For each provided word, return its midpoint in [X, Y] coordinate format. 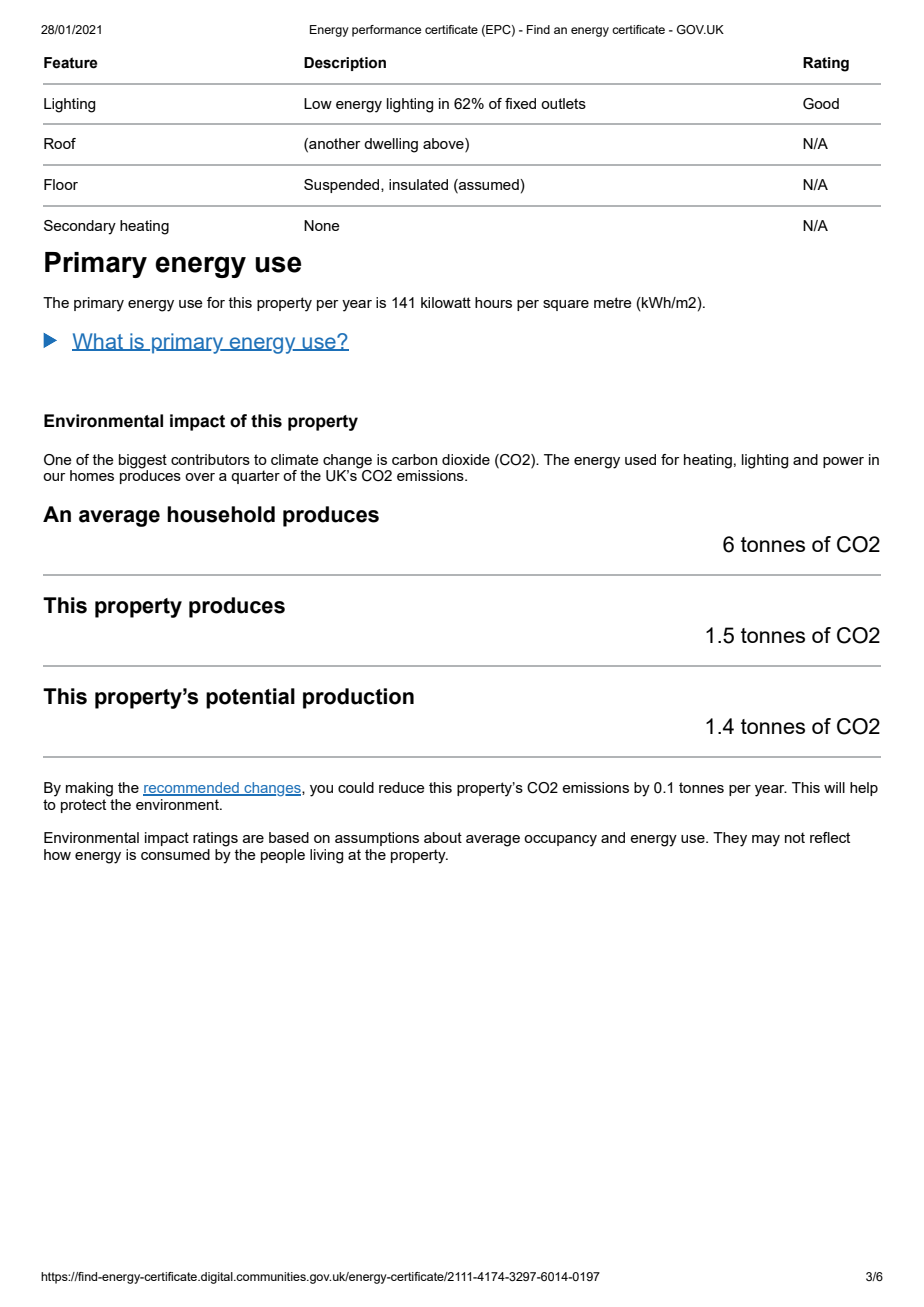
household [221, 514]
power [843, 462]
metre [613, 302]
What [98, 342]
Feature [71, 63]
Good [821, 104]
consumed [175, 854]
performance [386, 31]
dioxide [466, 459]
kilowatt [446, 302]
